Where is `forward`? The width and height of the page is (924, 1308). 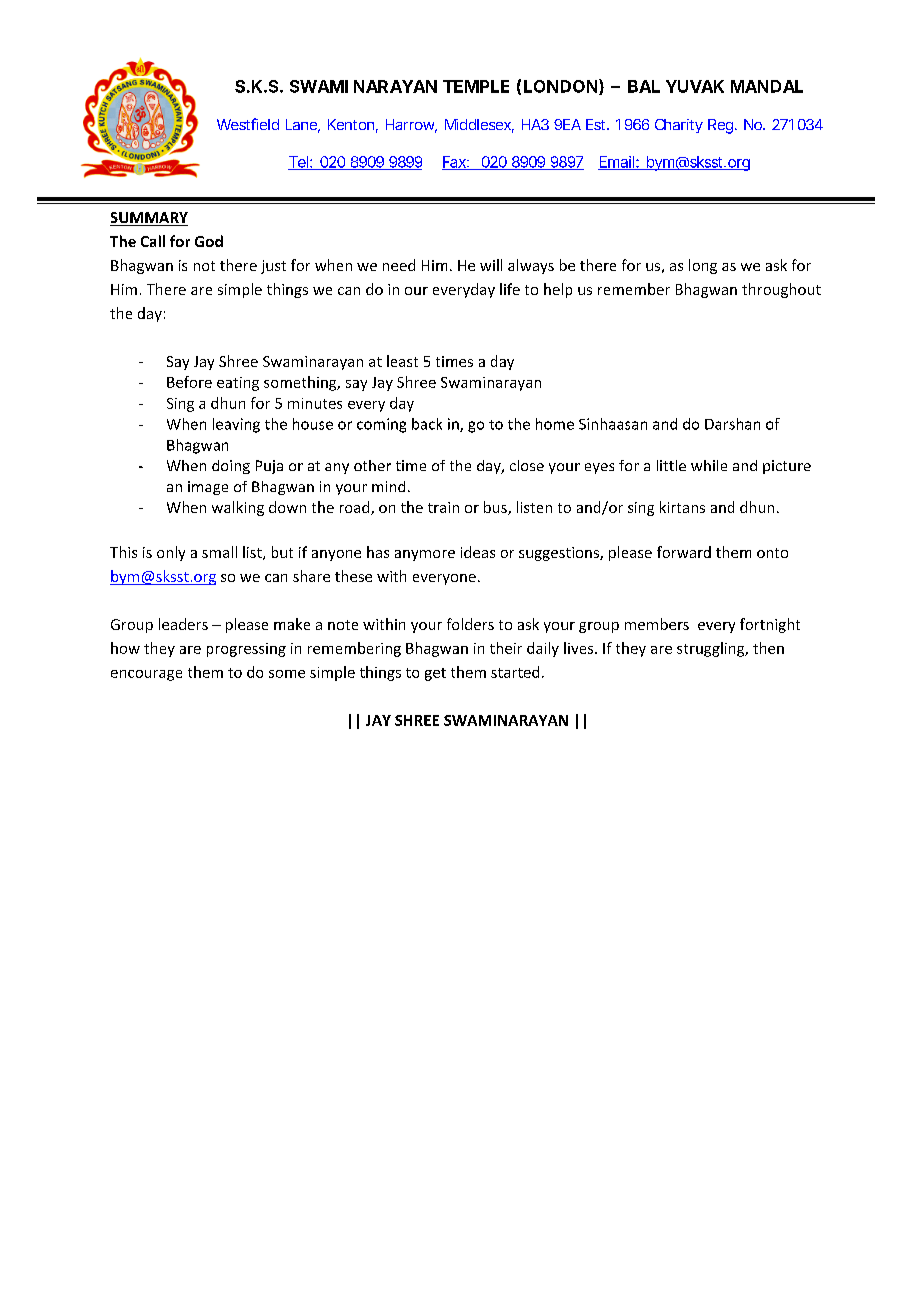
forward is located at coordinates (684, 552).
